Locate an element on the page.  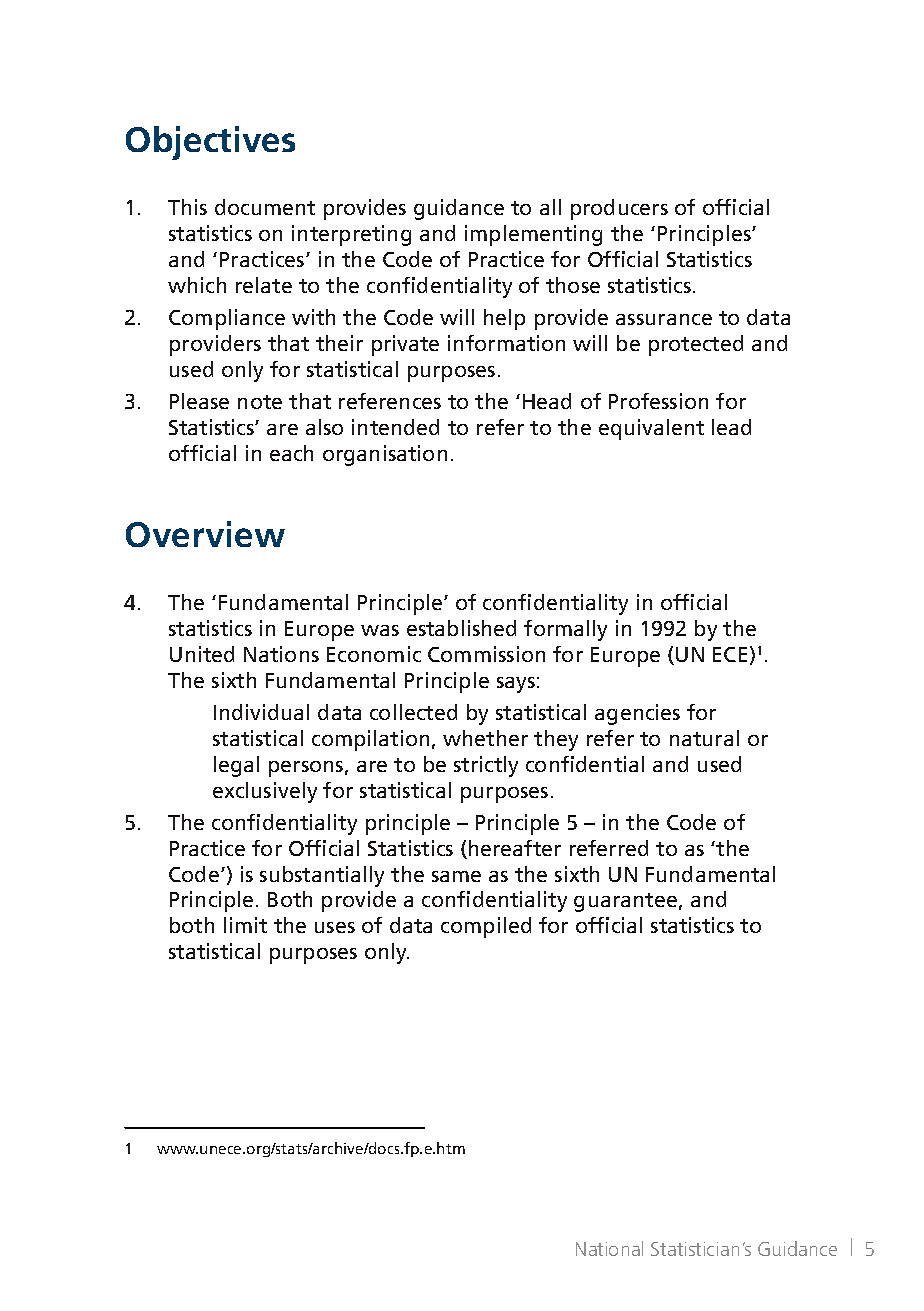
producers is located at coordinates (619, 209).
